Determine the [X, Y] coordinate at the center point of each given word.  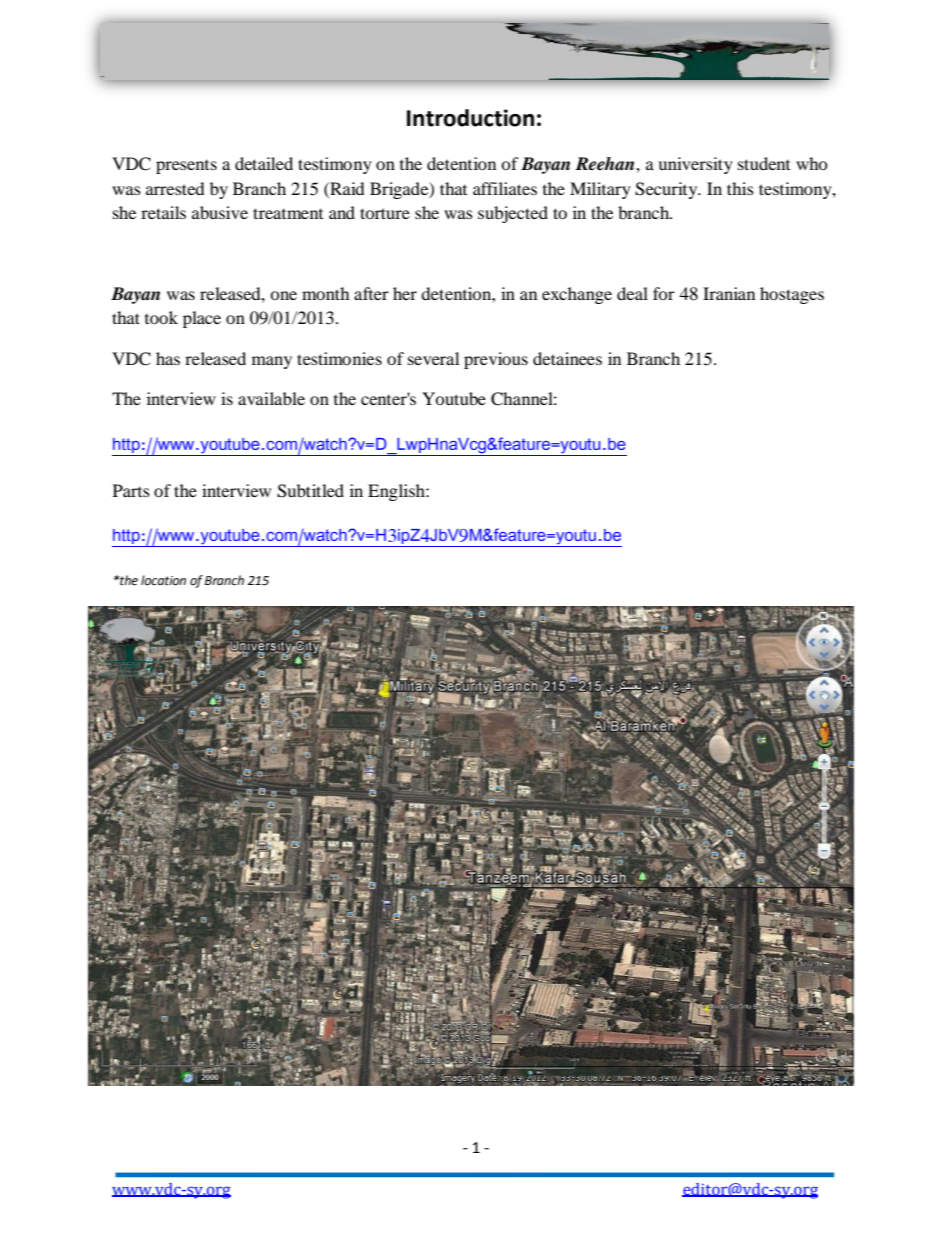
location [163, 580]
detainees [567, 358]
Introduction [470, 118]
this [740, 188]
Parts [131, 490]
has [168, 358]
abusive [220, 212]
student [764, 163]
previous [496, 360]
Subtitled [310, 491]
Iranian [729, 293]
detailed [264, 163]
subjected [513, 214]
